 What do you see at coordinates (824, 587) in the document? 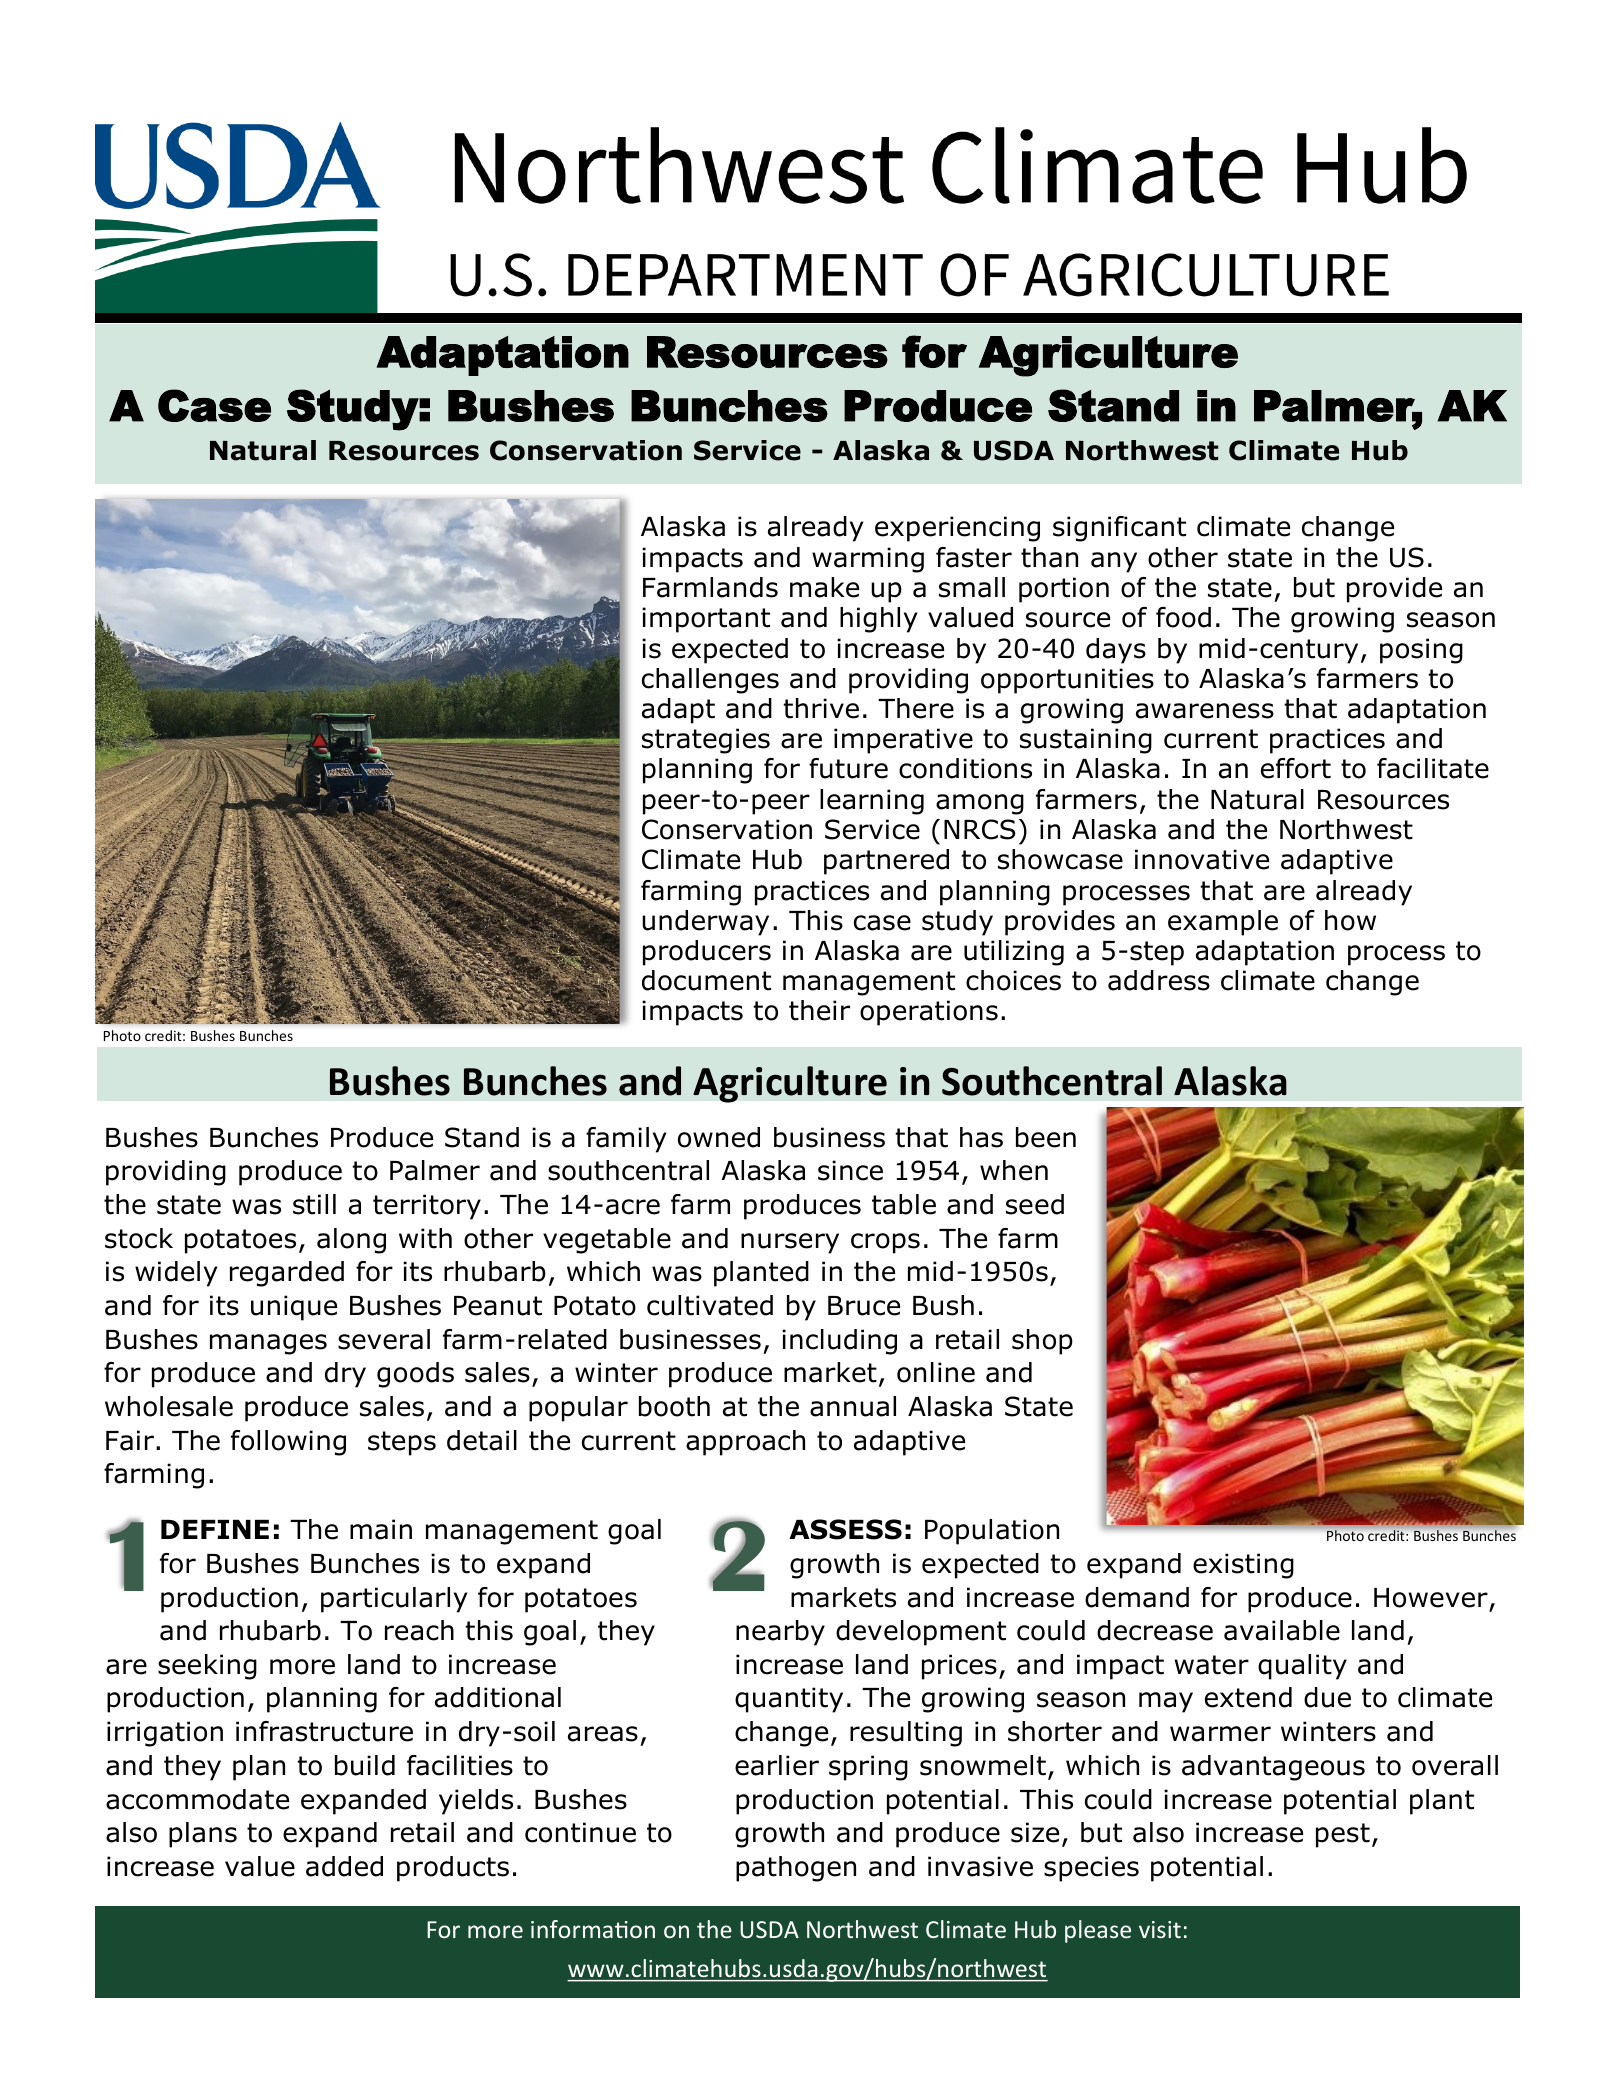
I see `make` at bounding box center [824, 587].
